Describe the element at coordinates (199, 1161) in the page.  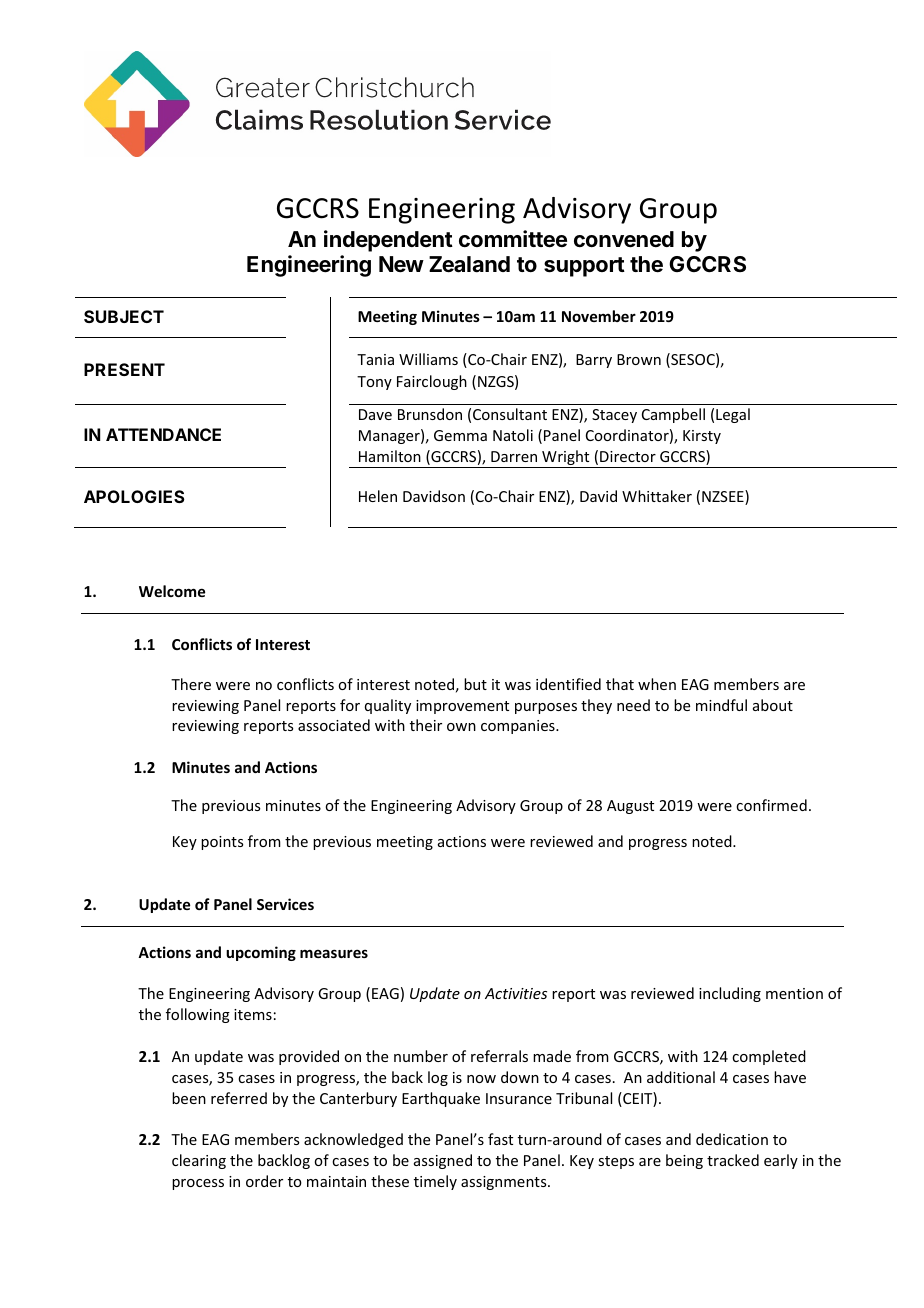
I see `clearing` at that location.
